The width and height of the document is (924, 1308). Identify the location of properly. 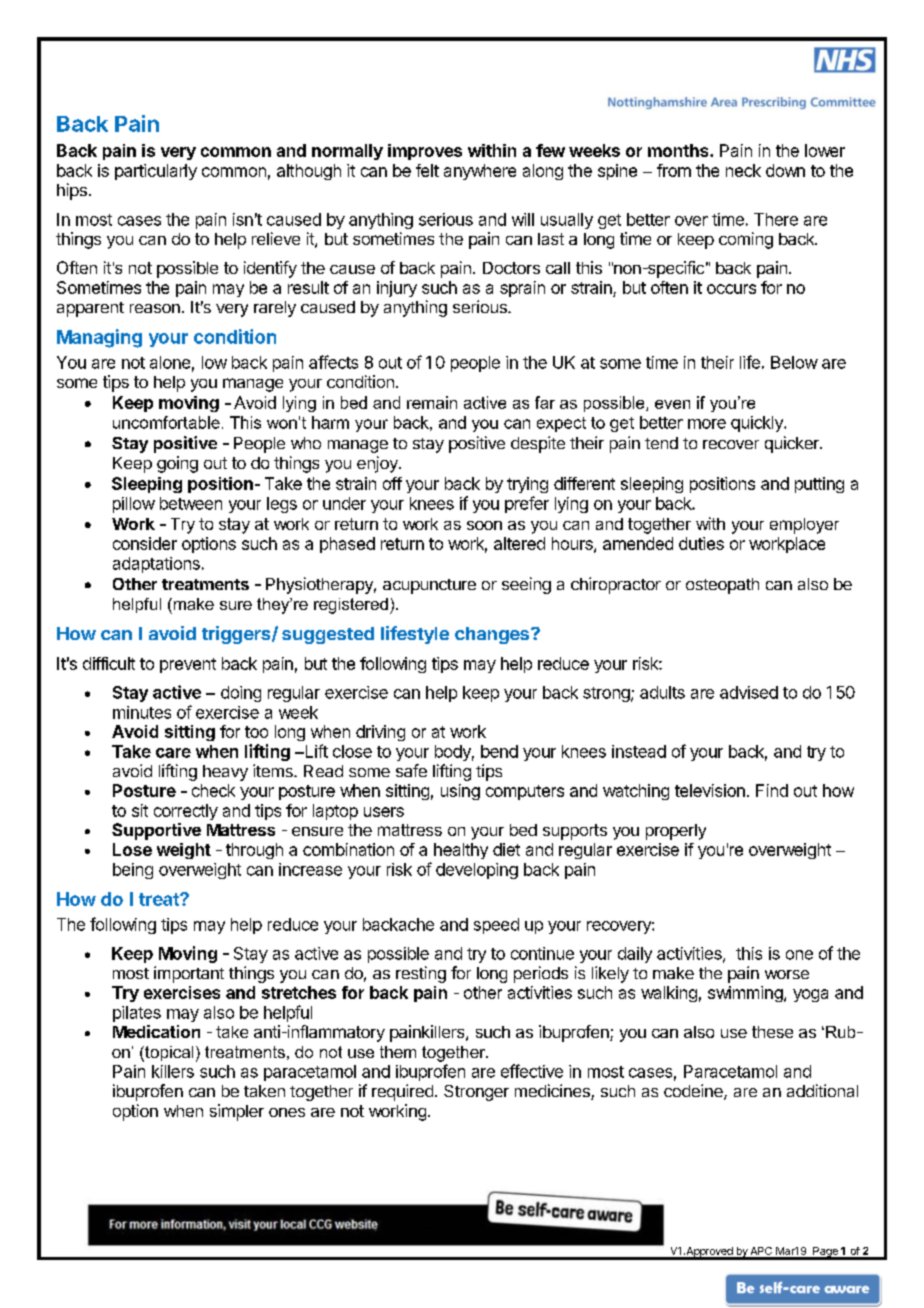
(676, 832).
